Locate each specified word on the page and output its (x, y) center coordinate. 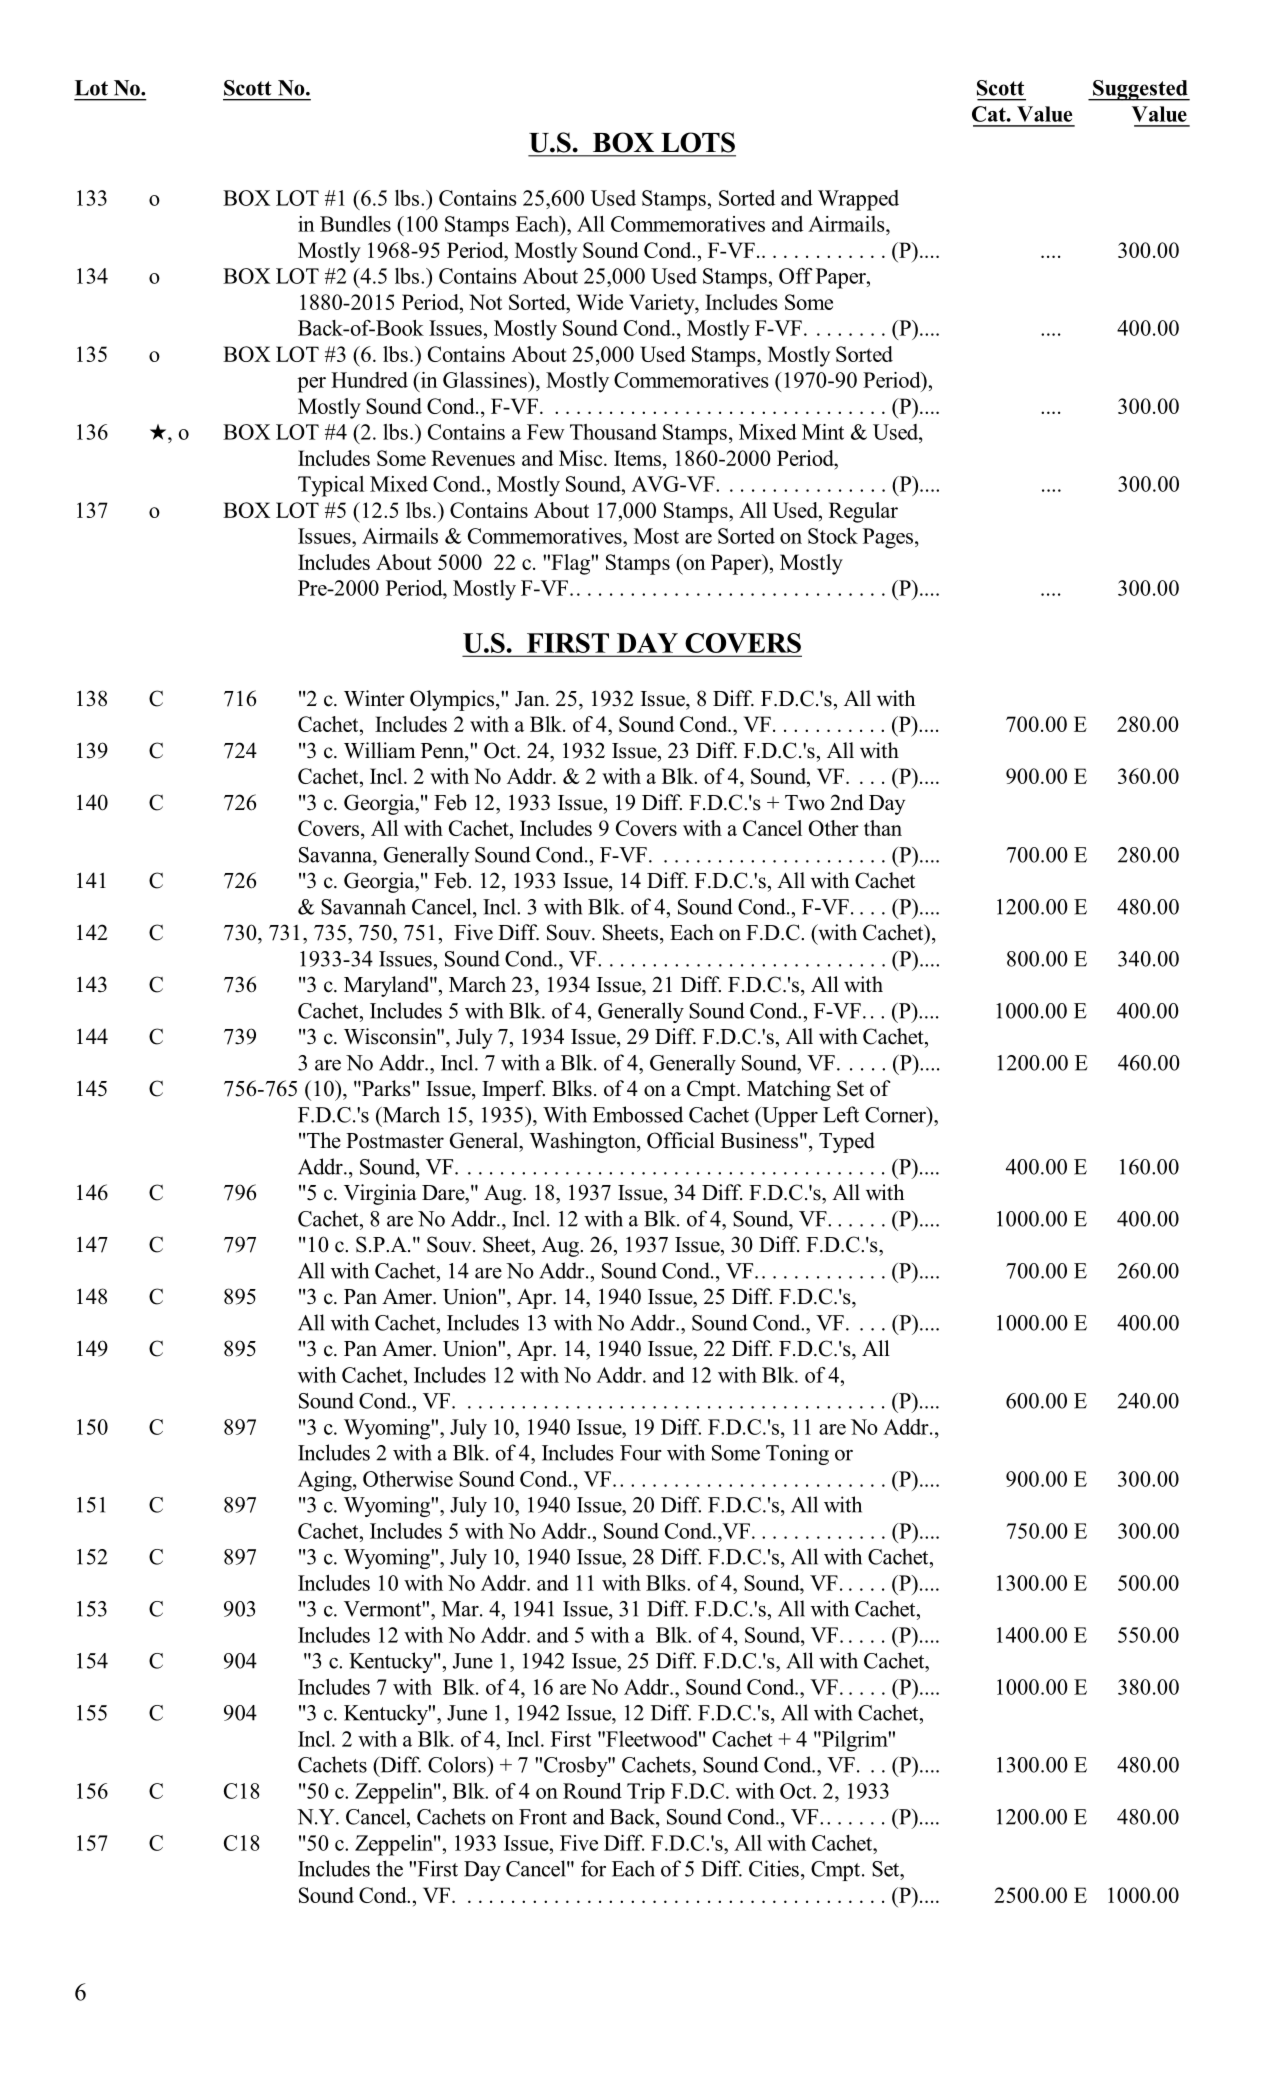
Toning (797, 1454)
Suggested (1140, 90)
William (380, 750)
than (883, 828)
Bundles (355, 224)
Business (759, 1140)
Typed (847, 1142)
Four (641, 1453)
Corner (896, 1114)
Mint (823, 432)
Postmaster (395, 1141)
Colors (458, 1764)
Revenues (473, 458)
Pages (888, 538)
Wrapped (858, 200)
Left (841, 1114)
